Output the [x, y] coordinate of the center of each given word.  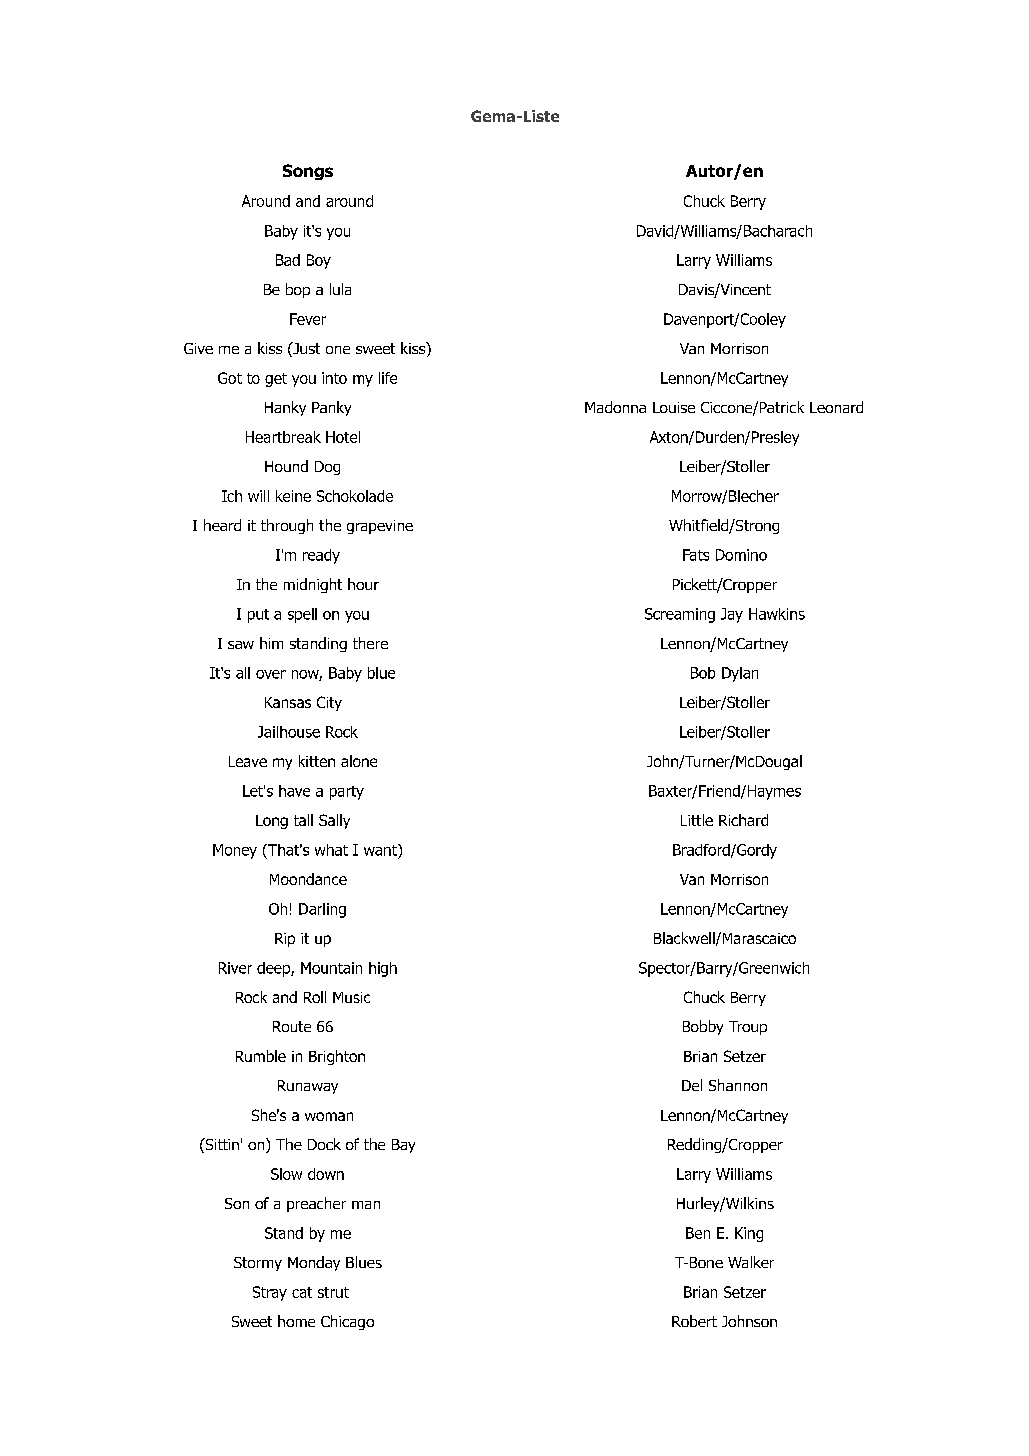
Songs [308, 172]
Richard [743, 820]
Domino [741, 555]
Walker [751, 1262]
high [383, 969]
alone [359, 761]
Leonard [836, 407]
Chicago [347, 1322]
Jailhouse [289, 732]
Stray [270, 1293]
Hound [286, 466]
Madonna [615, 407]
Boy [319, 261]
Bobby [703, 1027]
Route [292, 1026]
